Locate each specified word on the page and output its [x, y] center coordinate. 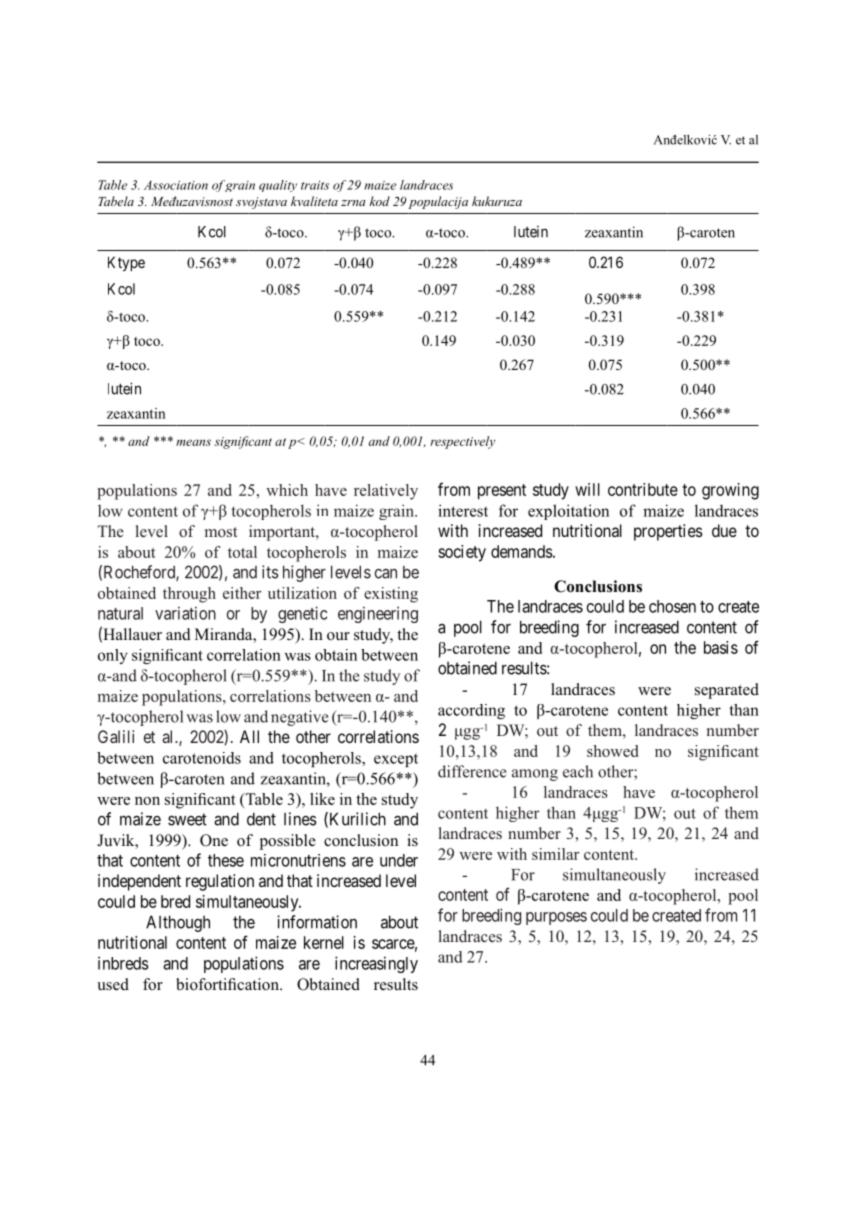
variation [185, 613]
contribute [643, 489]
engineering [378, 614]
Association [176, 185]
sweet [187, 819]
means [193, 442]
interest [463, 510]
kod [379, 201]
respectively [463, 442]
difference [472, 771]
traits [315, 185]
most [221, 532]
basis [721, 647]
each [578, 771]
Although [178, 923]
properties [668, 532]
